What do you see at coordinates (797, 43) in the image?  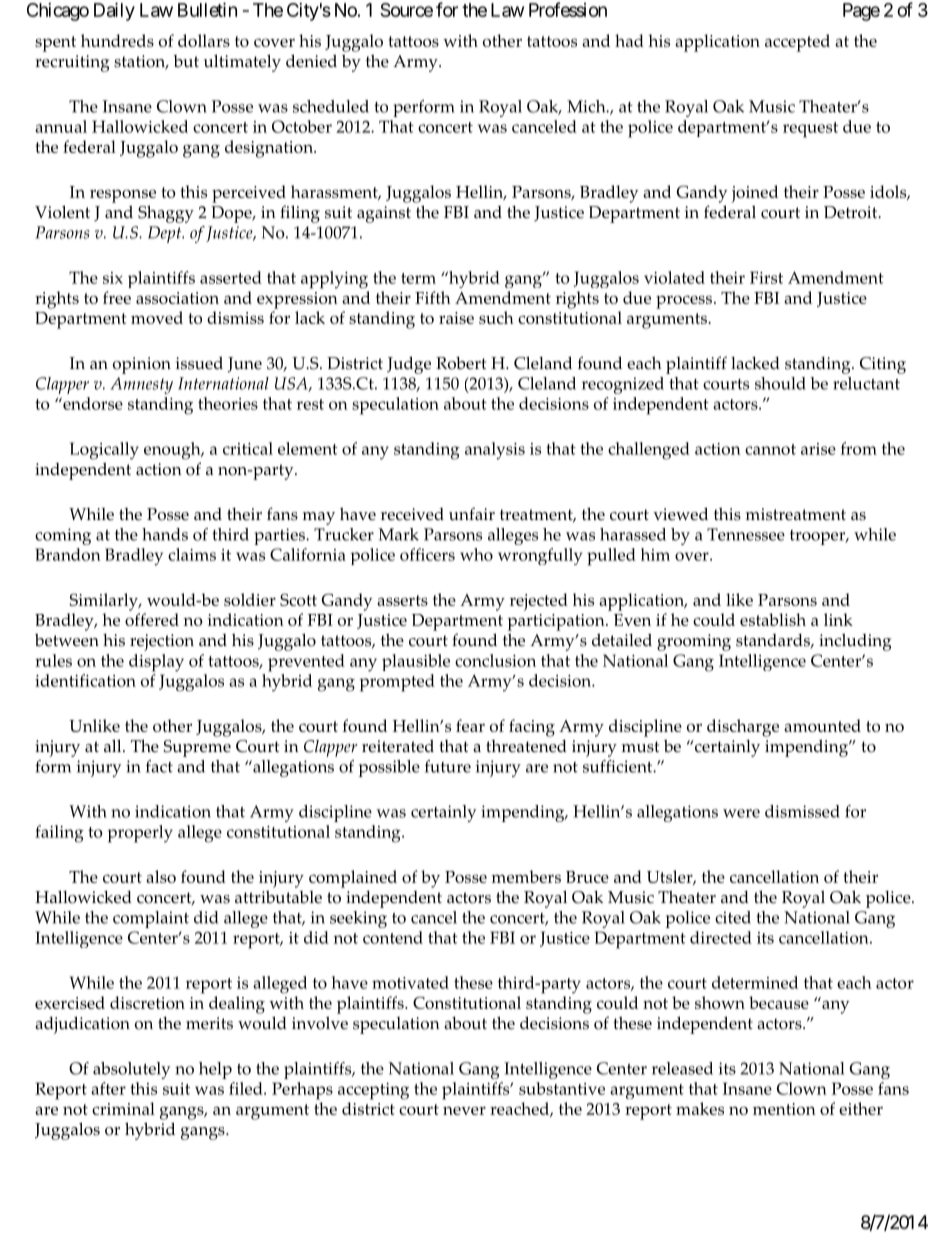 I see `accepted` at bounding box center [797, 43].
